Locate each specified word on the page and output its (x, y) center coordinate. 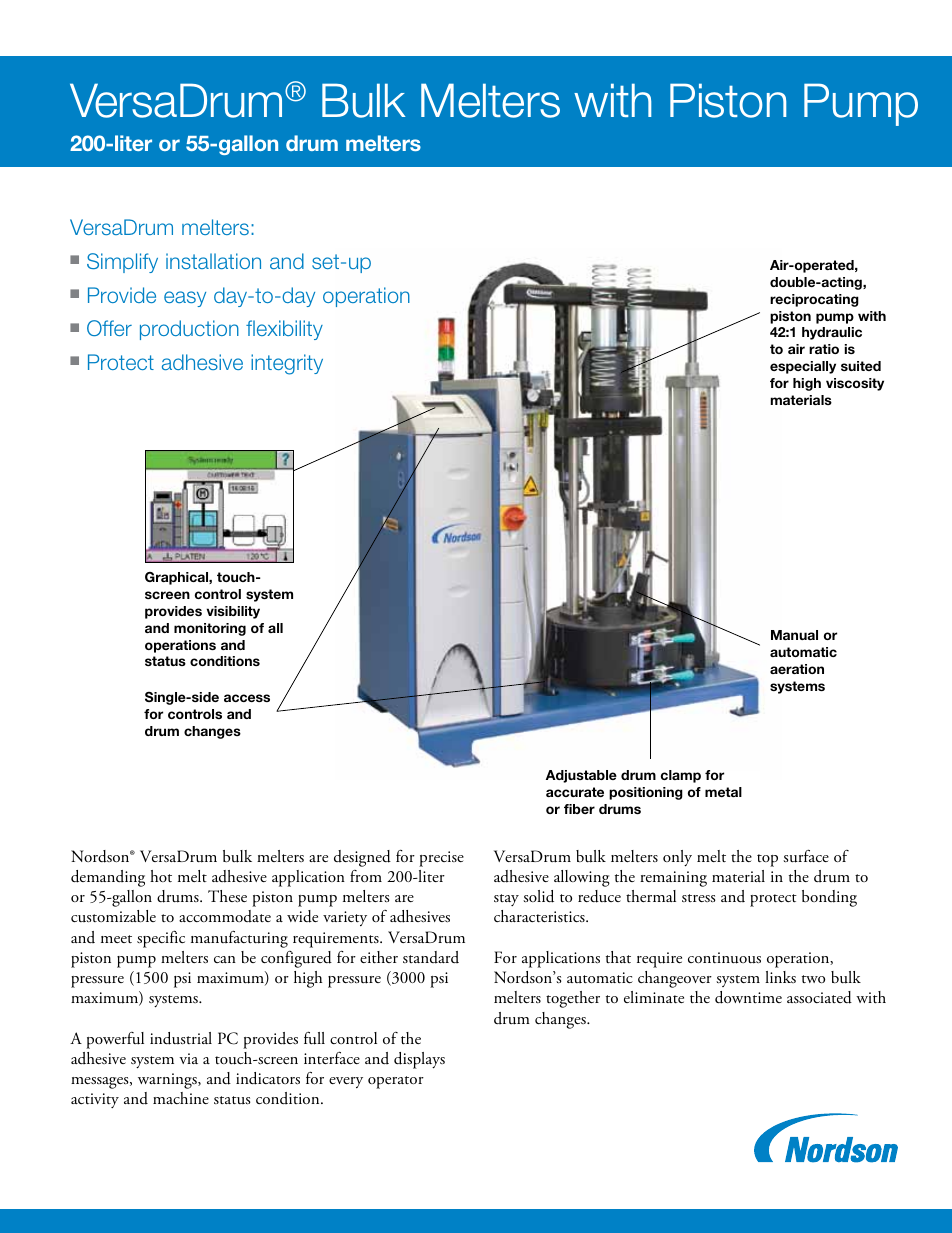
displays (419, 1060)
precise (441, 859)
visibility (233, 612)
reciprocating (814, 300)
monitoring (210, 629)
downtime (748, 997)
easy (185, 299)
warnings (168, 1081)
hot (161, 876)
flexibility (284, 330)
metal (723, 792)
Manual (794, 635)
